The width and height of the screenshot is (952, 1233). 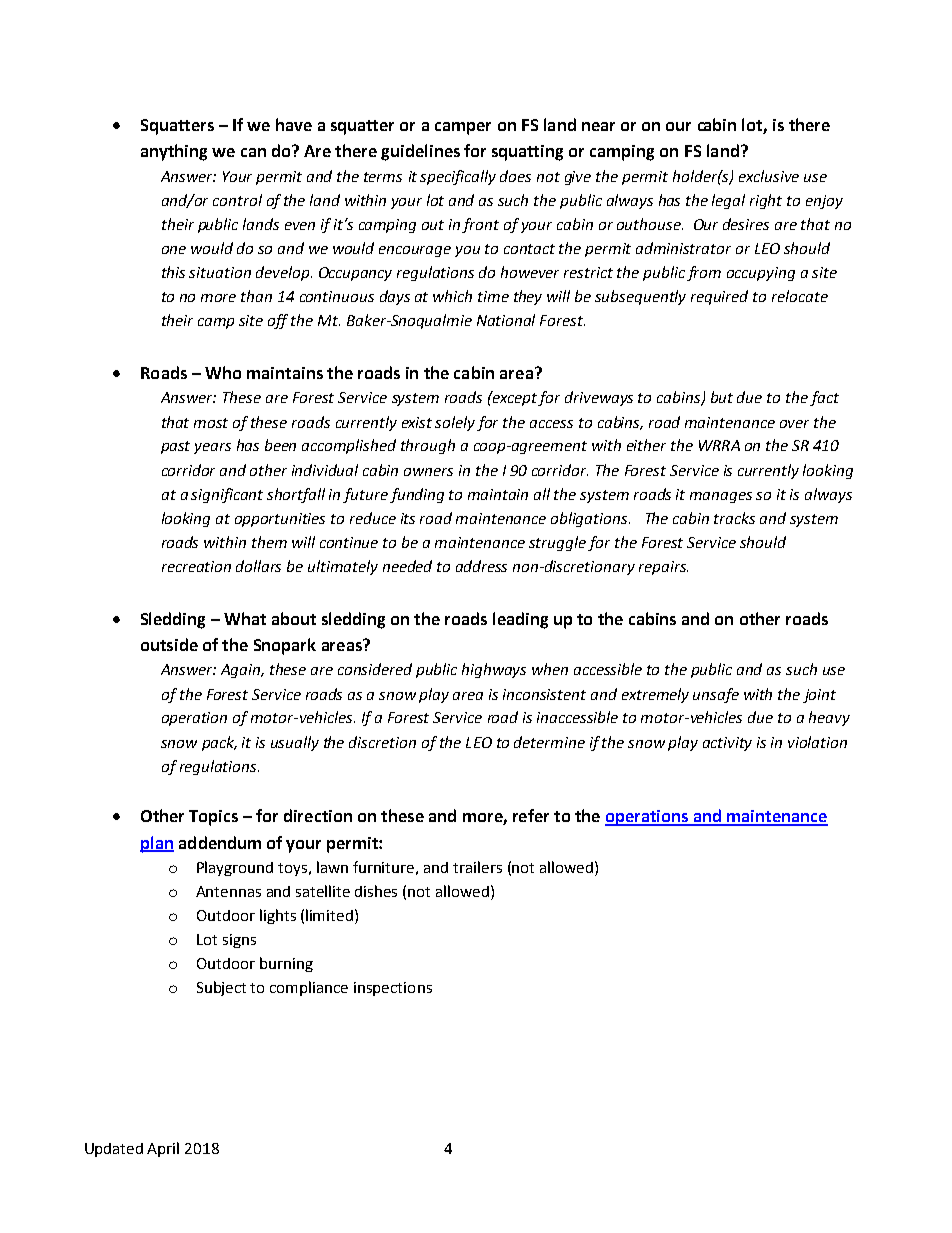 What do you see at coordinates (769, 176) in the screenshot?
I see `exclusive` at bounding box center [769, 176].
